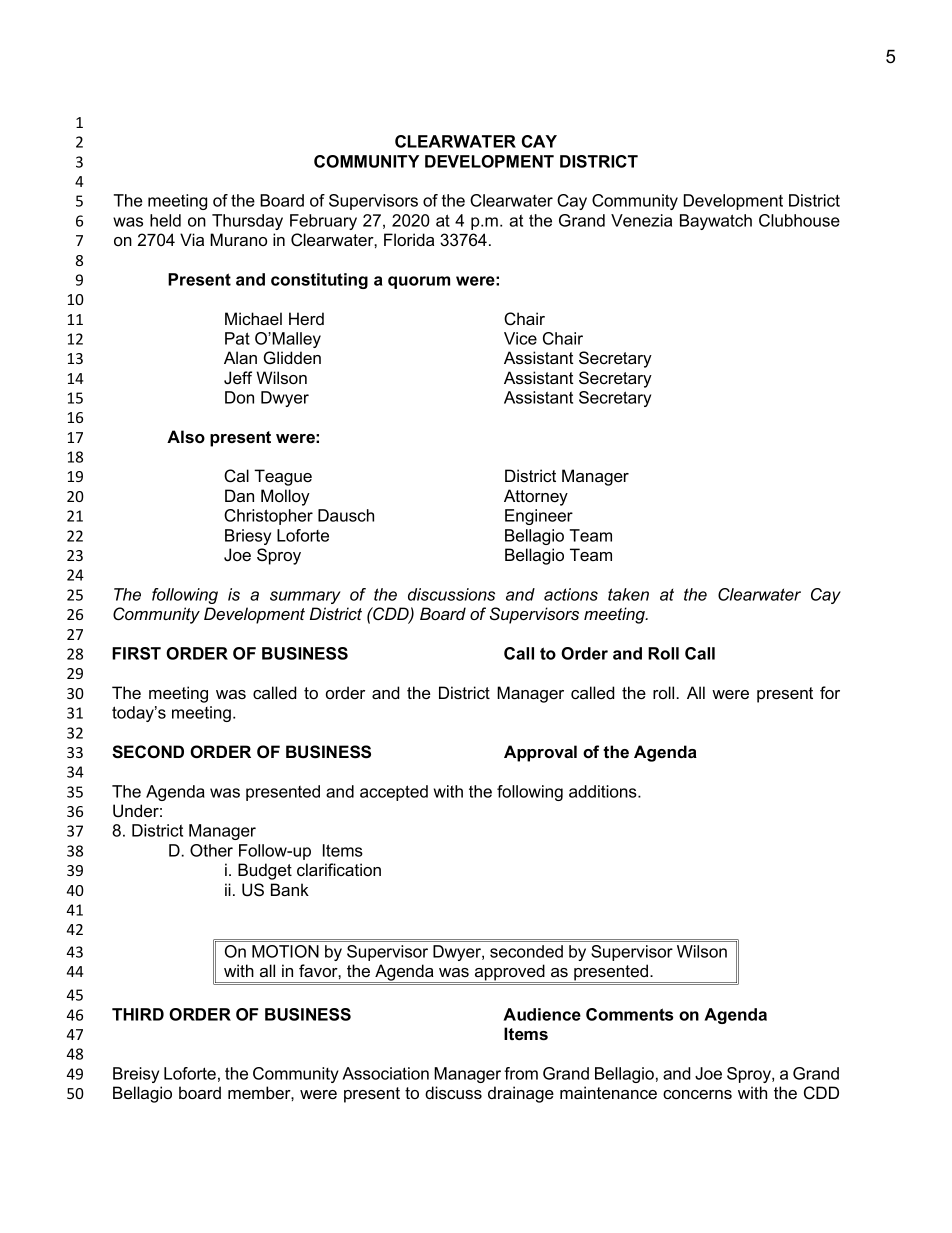  Describe the element at coordinates (211, 850) in the screenshot. I see `Other` at that location.
